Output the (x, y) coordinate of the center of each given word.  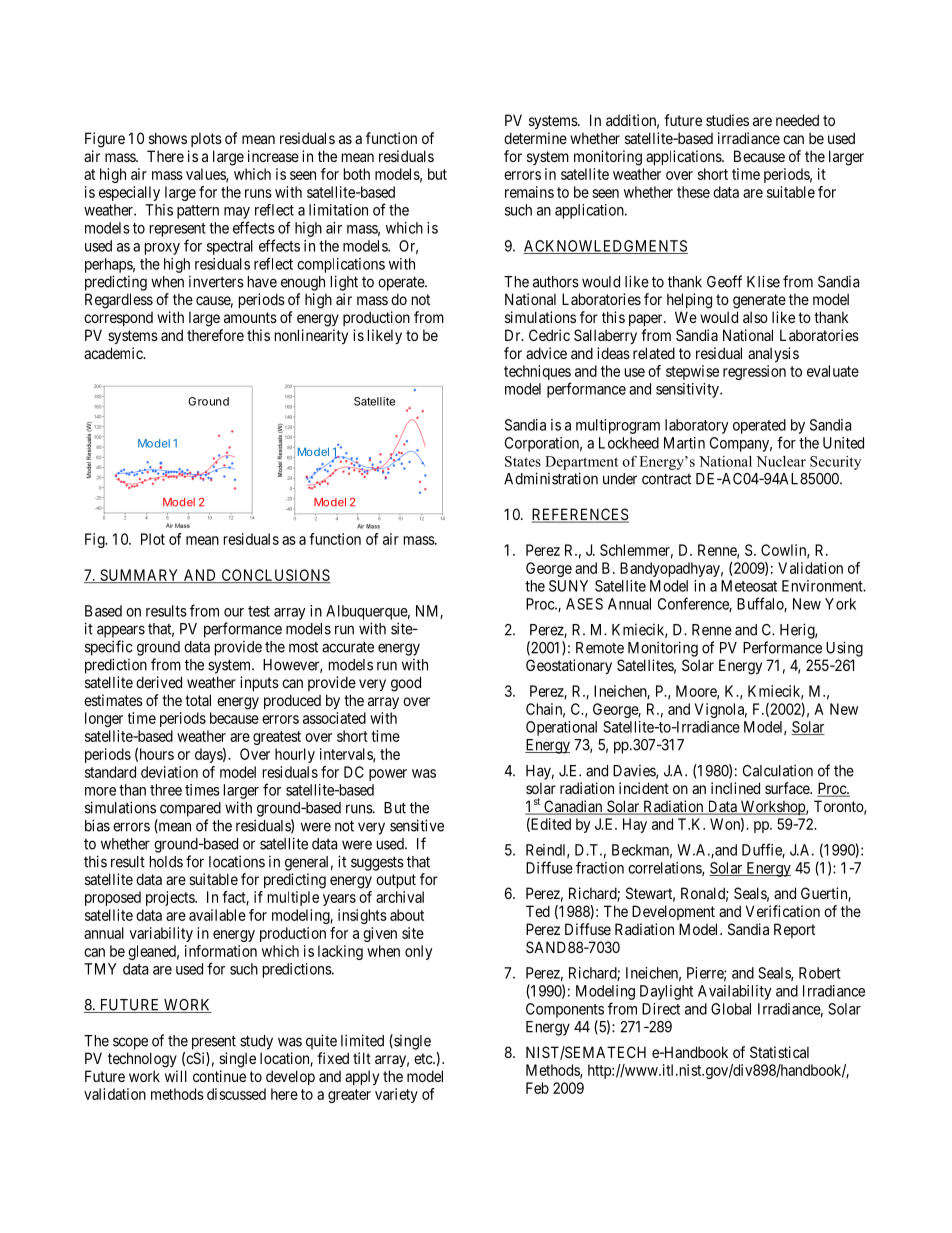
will (176, 1076)
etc (424, 1058)
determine (535, 138)
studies (727, 120)
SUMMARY (140, 576)
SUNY (568, 586)
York (840, 604)
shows (168, 138)
